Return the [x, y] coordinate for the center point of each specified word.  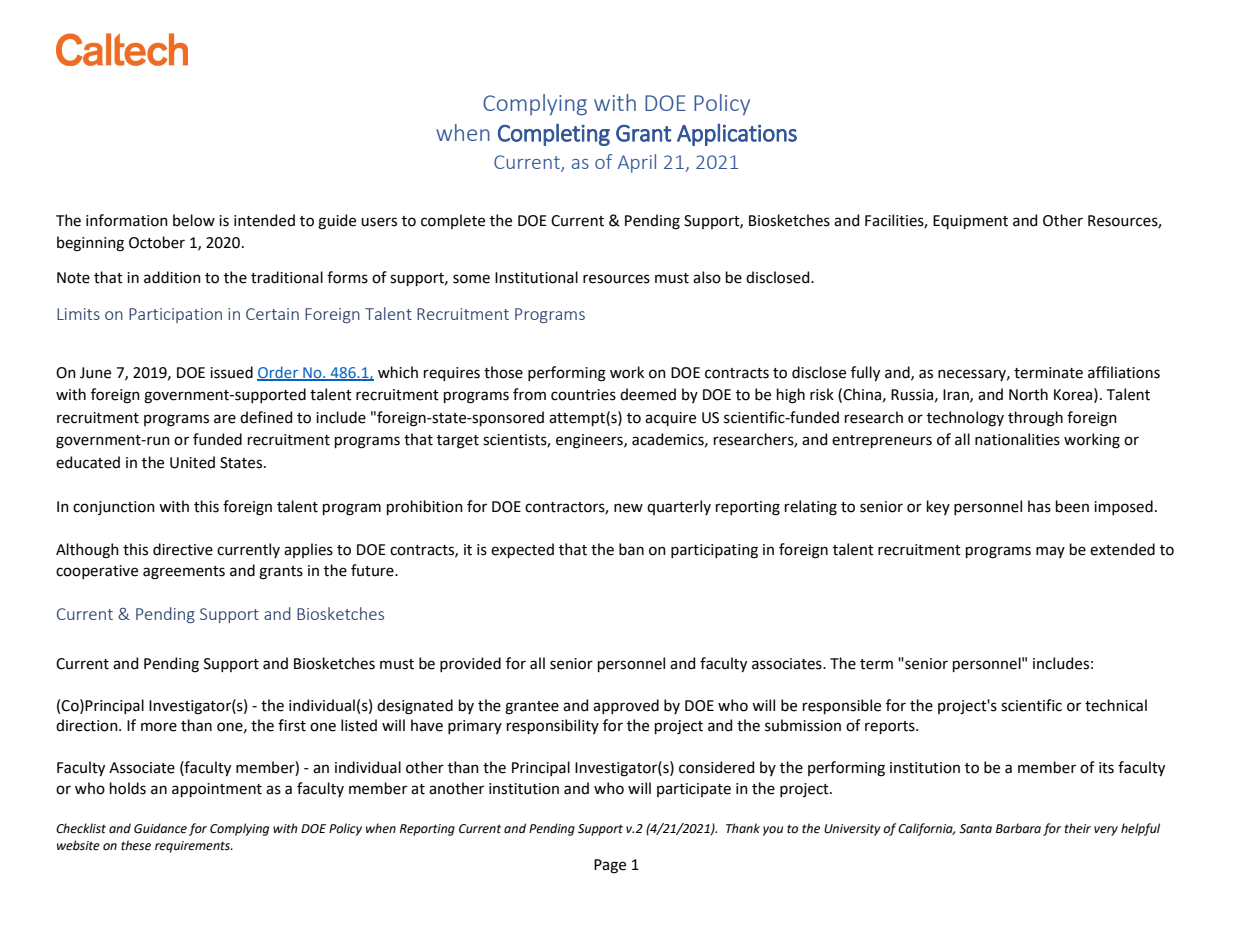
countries [583, 395]
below [194, 220]
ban [631, 549]
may [1050, 552]
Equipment [970, 222]
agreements [184, 573]
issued [231, 372]
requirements [193, 847]
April [637, 163]
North [1028, 394]
